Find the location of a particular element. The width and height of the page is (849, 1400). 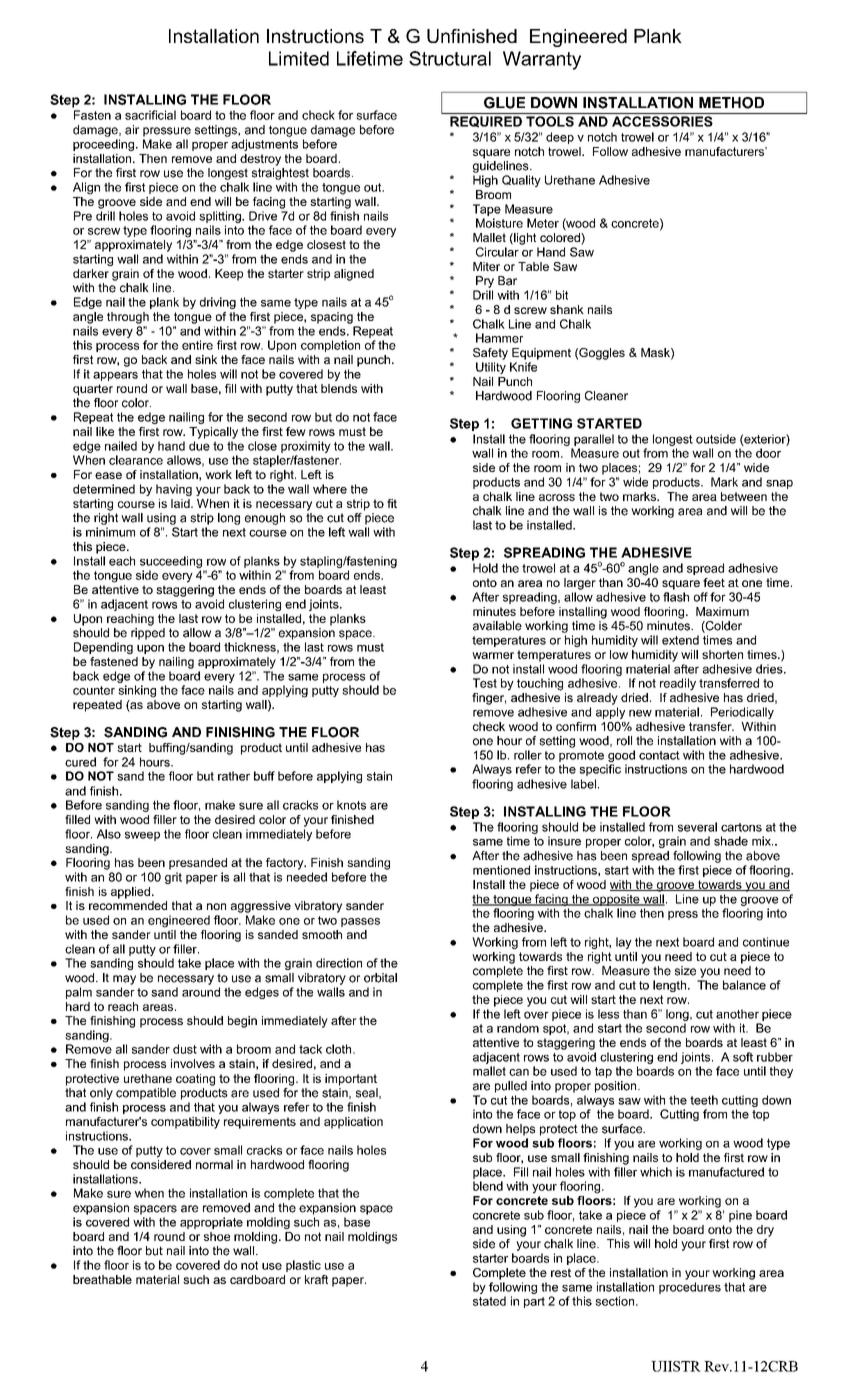

shoe is located at coordinates (217, 1236).
